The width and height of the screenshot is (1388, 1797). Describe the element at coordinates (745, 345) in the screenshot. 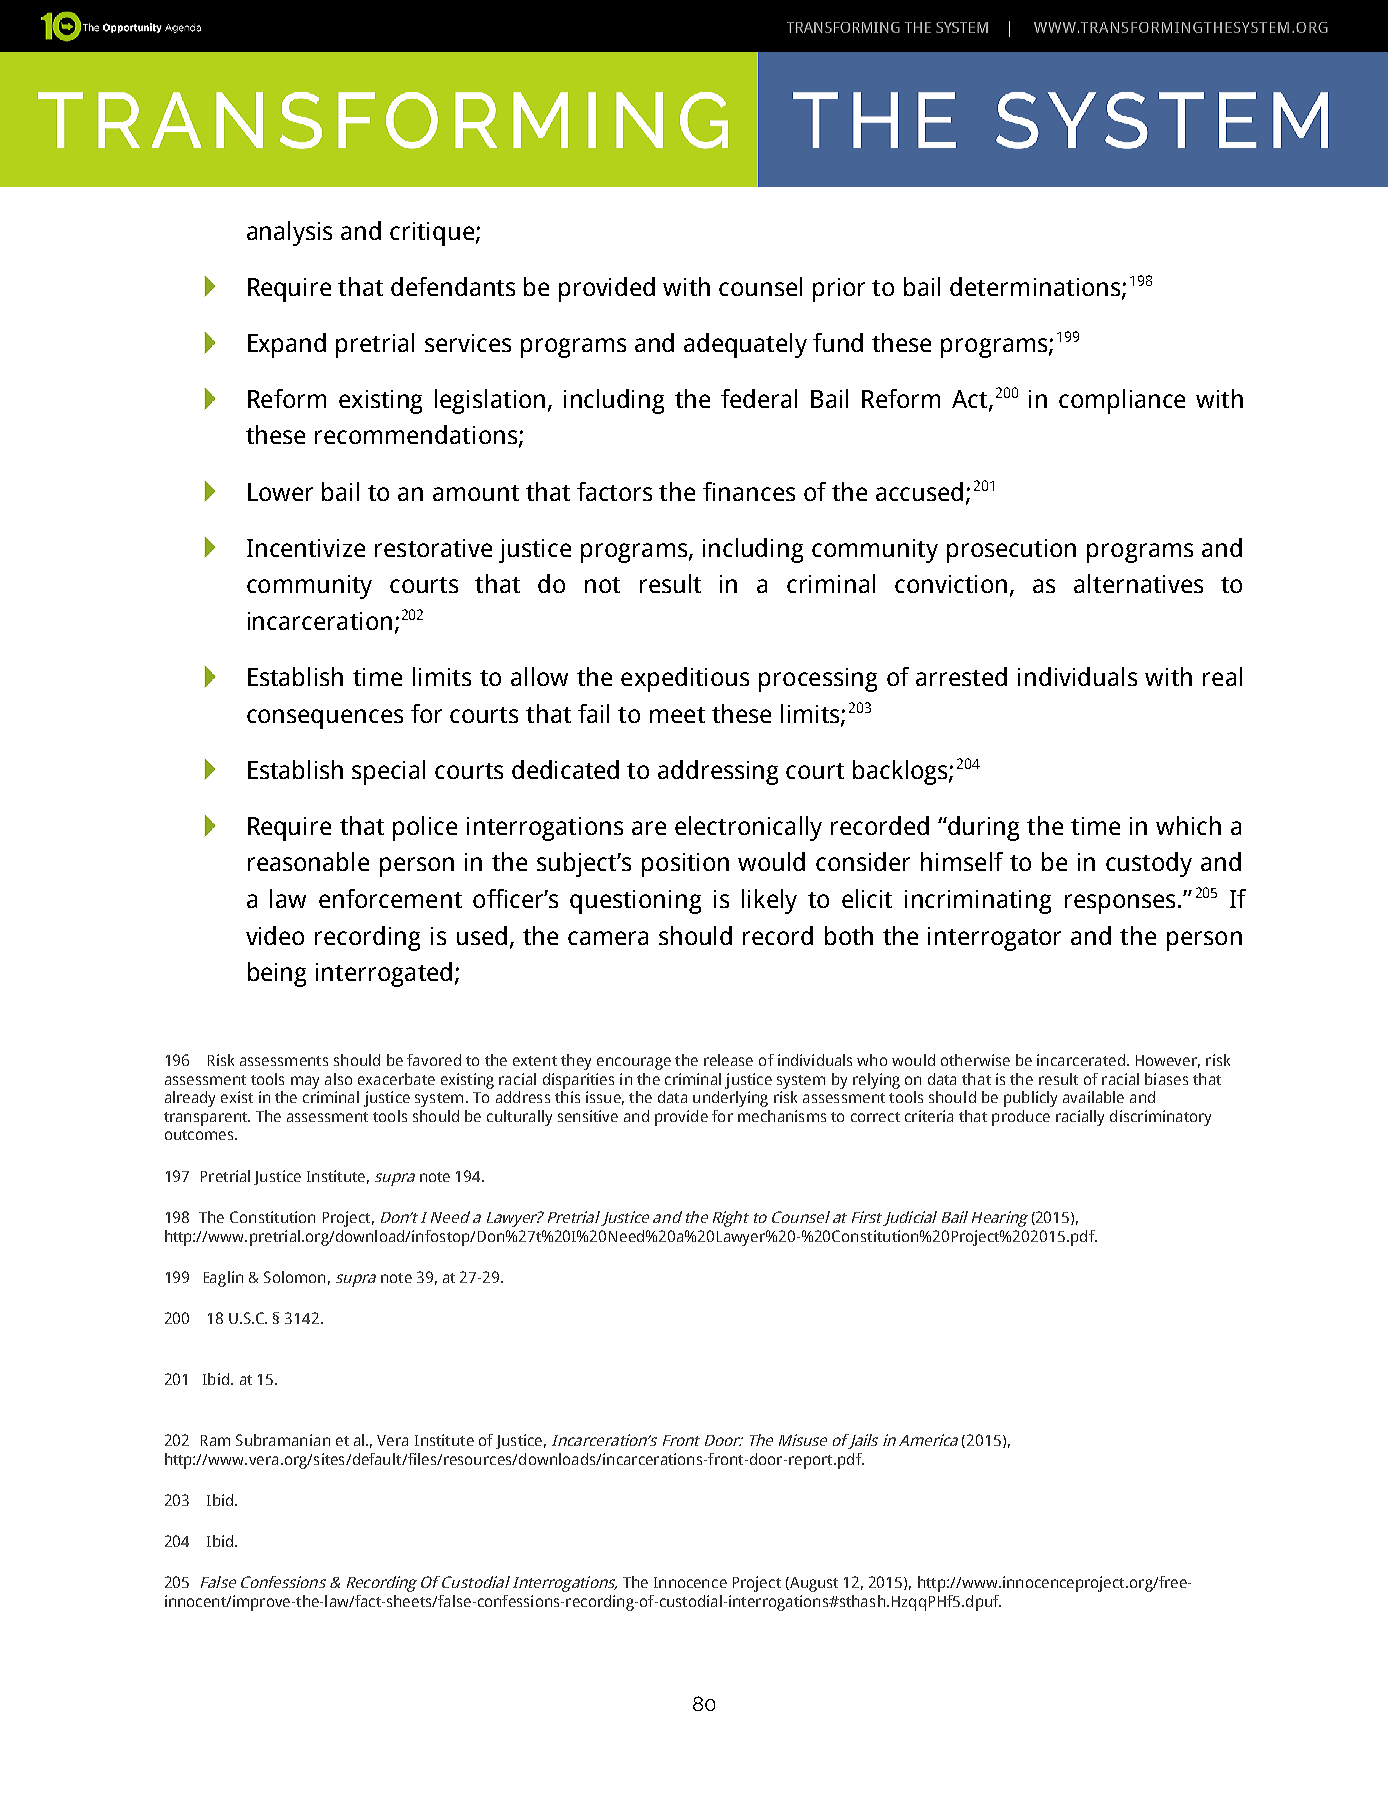

I see `adequately` at that location.
